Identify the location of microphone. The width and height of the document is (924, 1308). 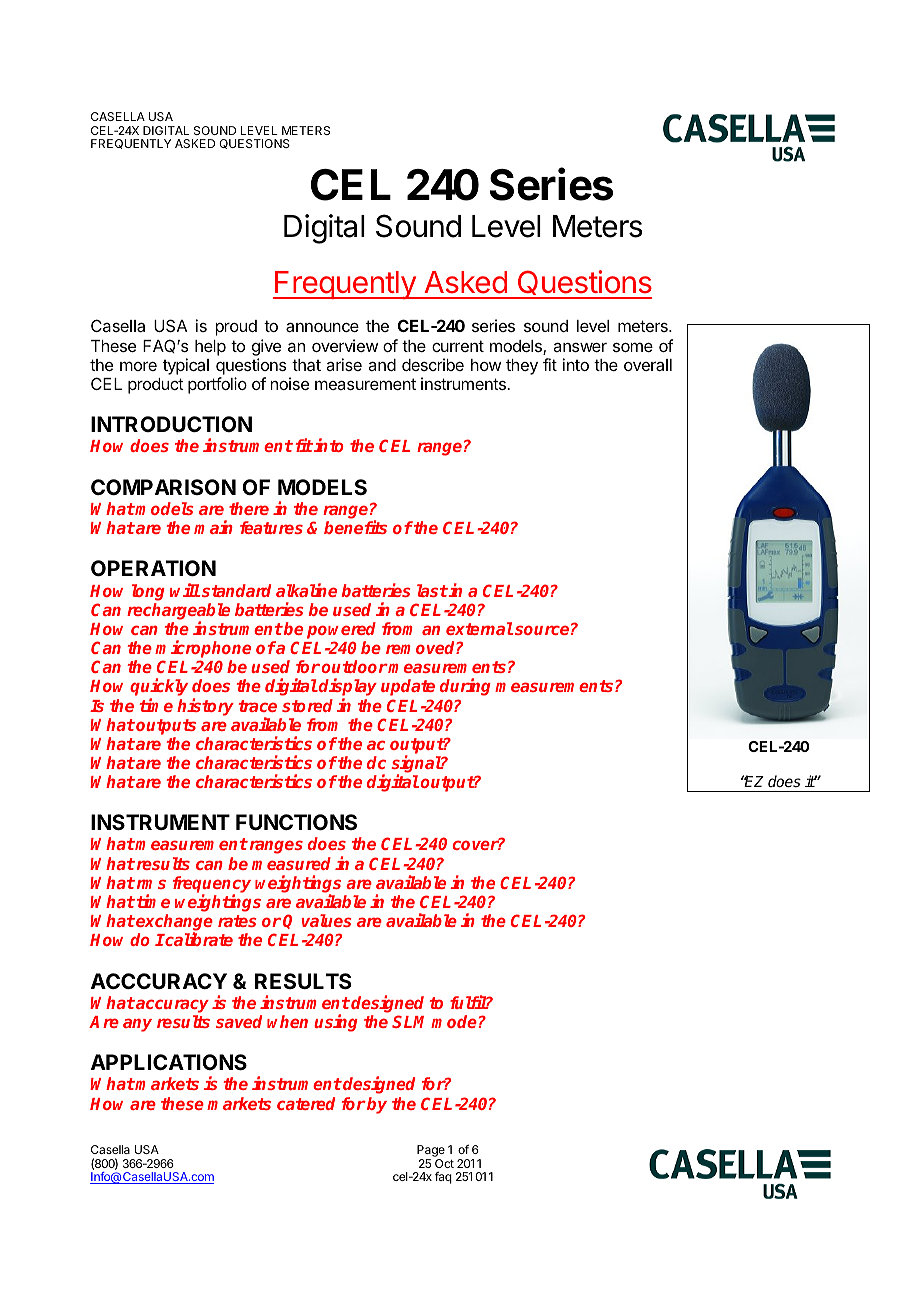
(203, 649).
